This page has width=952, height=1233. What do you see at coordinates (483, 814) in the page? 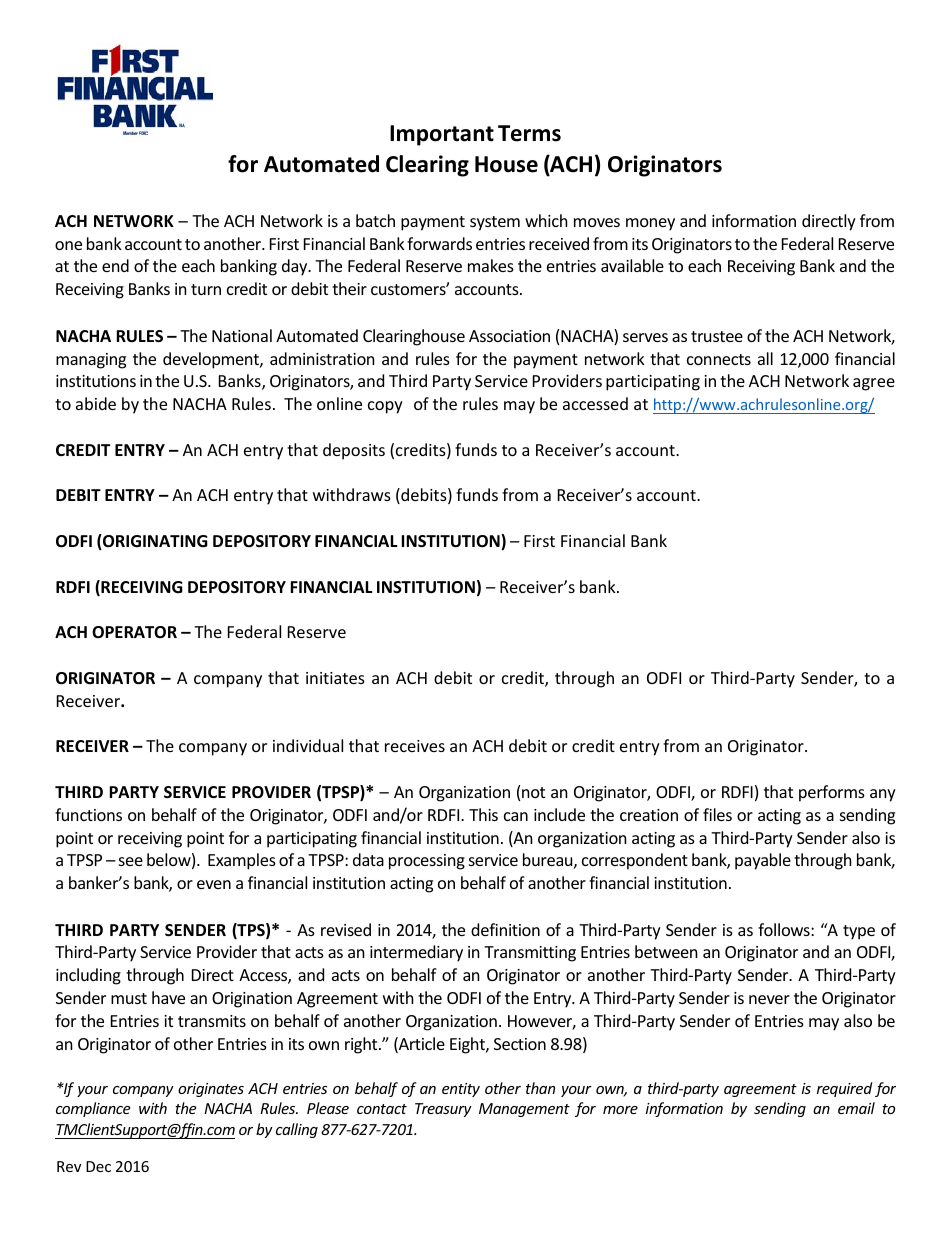
I see `This` at bounding box center [483, 814].
